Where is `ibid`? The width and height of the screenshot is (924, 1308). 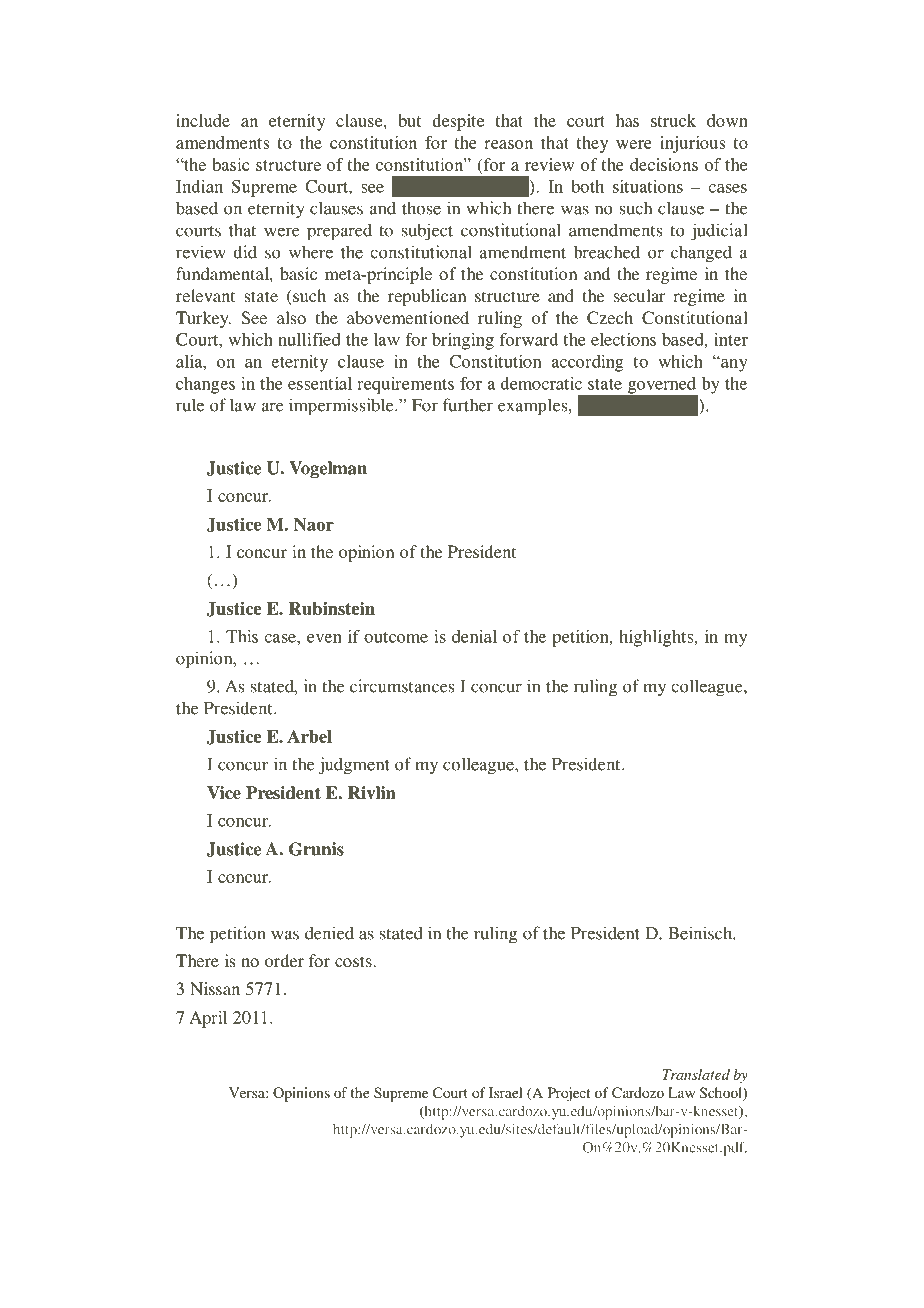 ibid is located at coordinates (681, 405).
